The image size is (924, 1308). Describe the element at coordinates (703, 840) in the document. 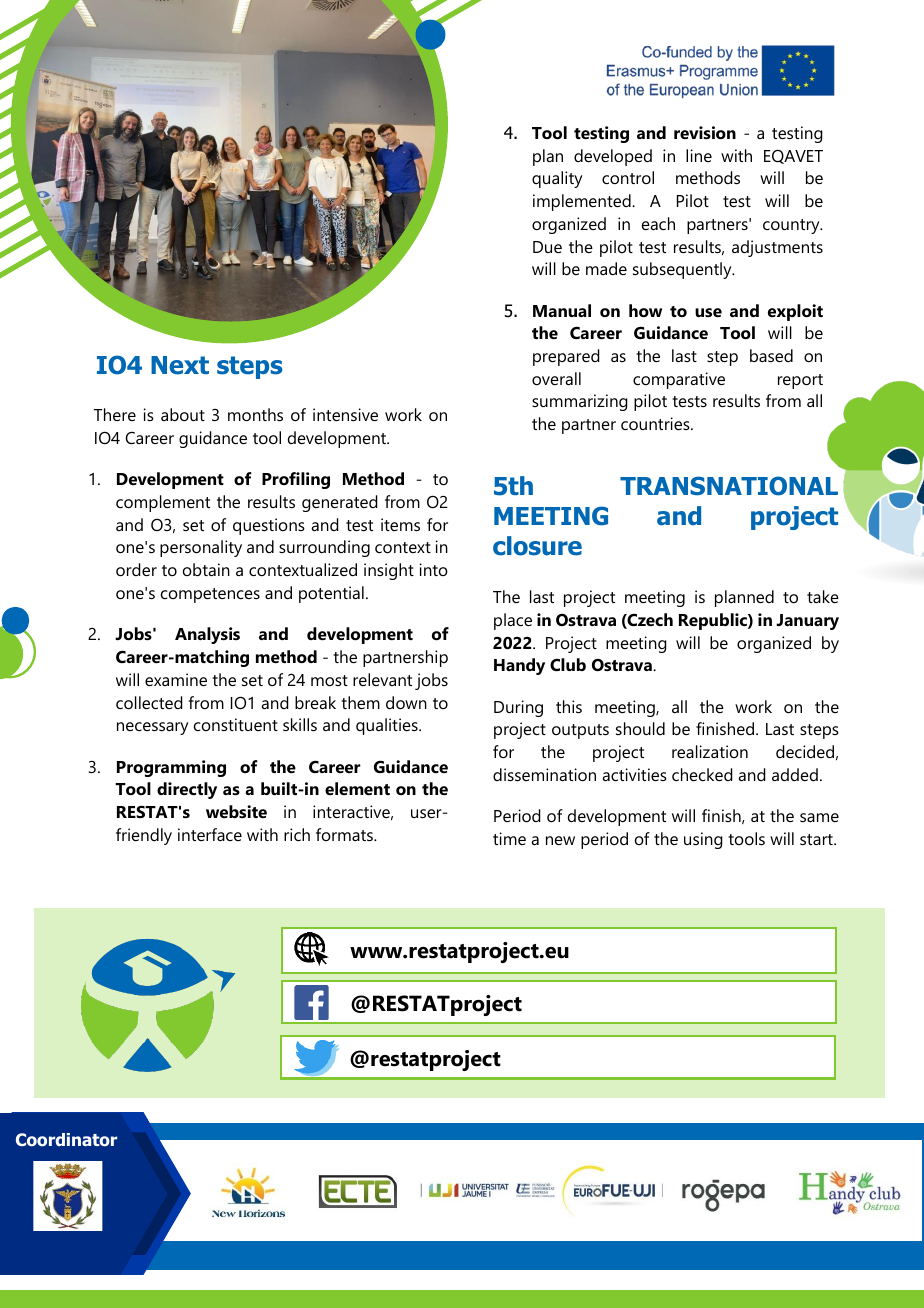

I see `using` at that location.
